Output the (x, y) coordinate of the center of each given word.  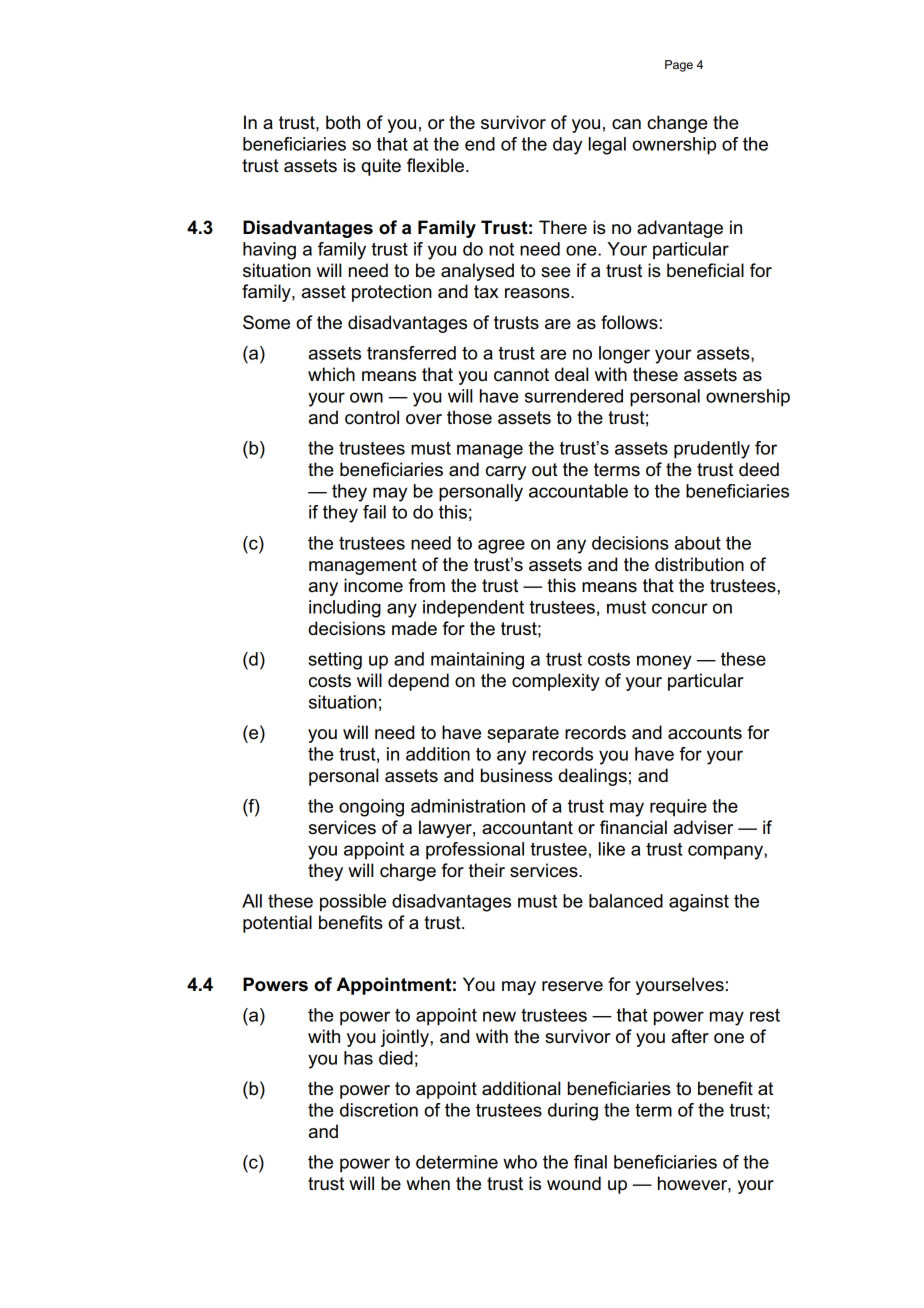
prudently (712, 450)
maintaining (477, 661)
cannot (521, 375)
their (487, 870)
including (345, 609)
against (699, 903)
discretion (379, 1110)
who (520, 1162)
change (677, 124)
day (567, 146)
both (343, 122)
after (690, 1036)
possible (353, 903)
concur (680, 608)
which (331, 374)
